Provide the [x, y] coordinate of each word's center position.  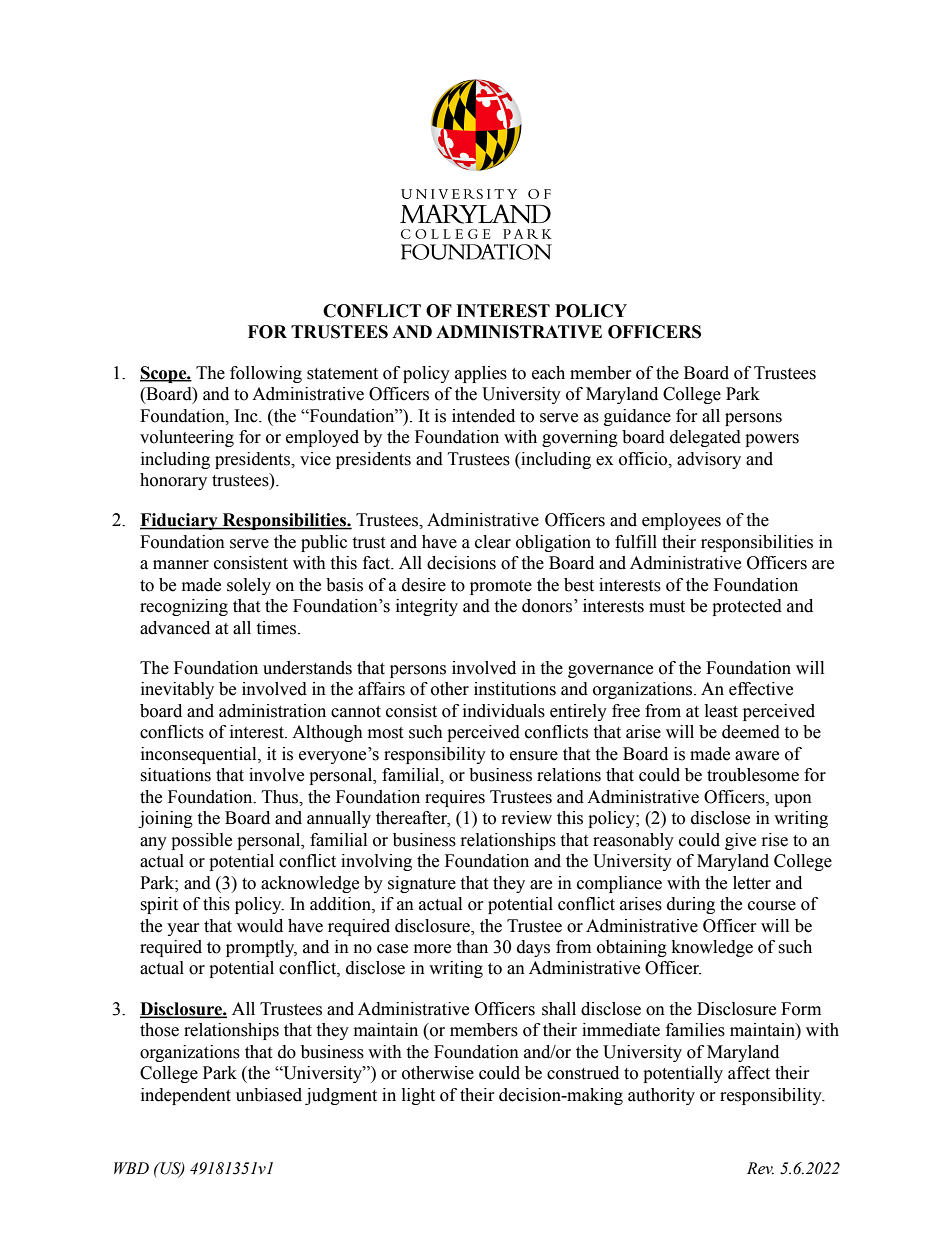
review [527, 818]
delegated [705, 438]
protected [747, 607]
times [277, 628]
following [266, 374]
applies [481, 374]
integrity [427, 607]
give [740, 841]
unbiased [269, 1095]
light [418, 1096]
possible [201, 841]
